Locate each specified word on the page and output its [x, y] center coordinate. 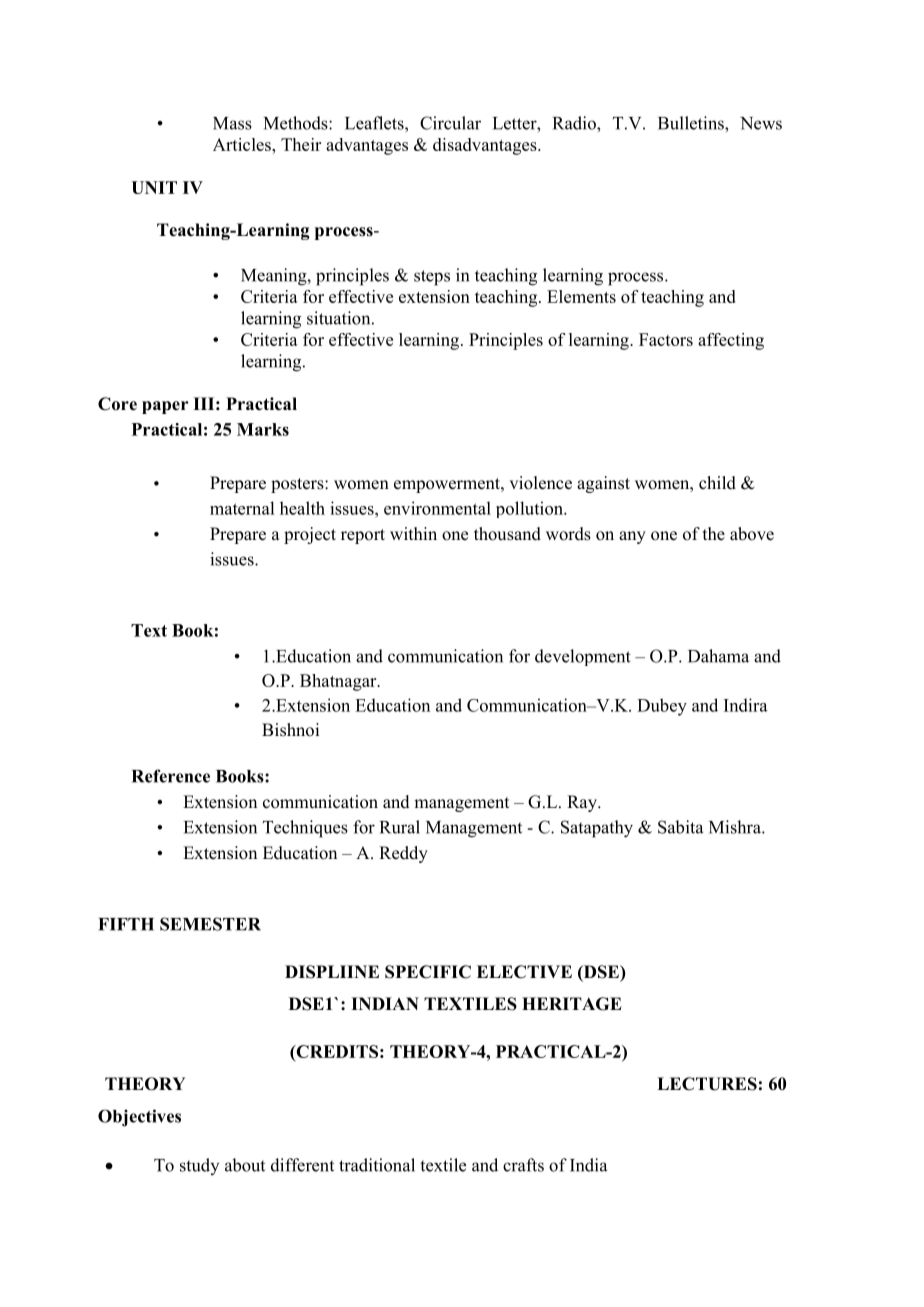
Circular [450, 123]
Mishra [736, 827]
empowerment [448, 485]
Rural [400, 827]
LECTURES [707, 1084]
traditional [377, 1165]
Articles [243, 144]
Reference [171, 776]
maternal [242, 508]
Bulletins [692, 123]
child [717, 483]
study [199, 1166]
